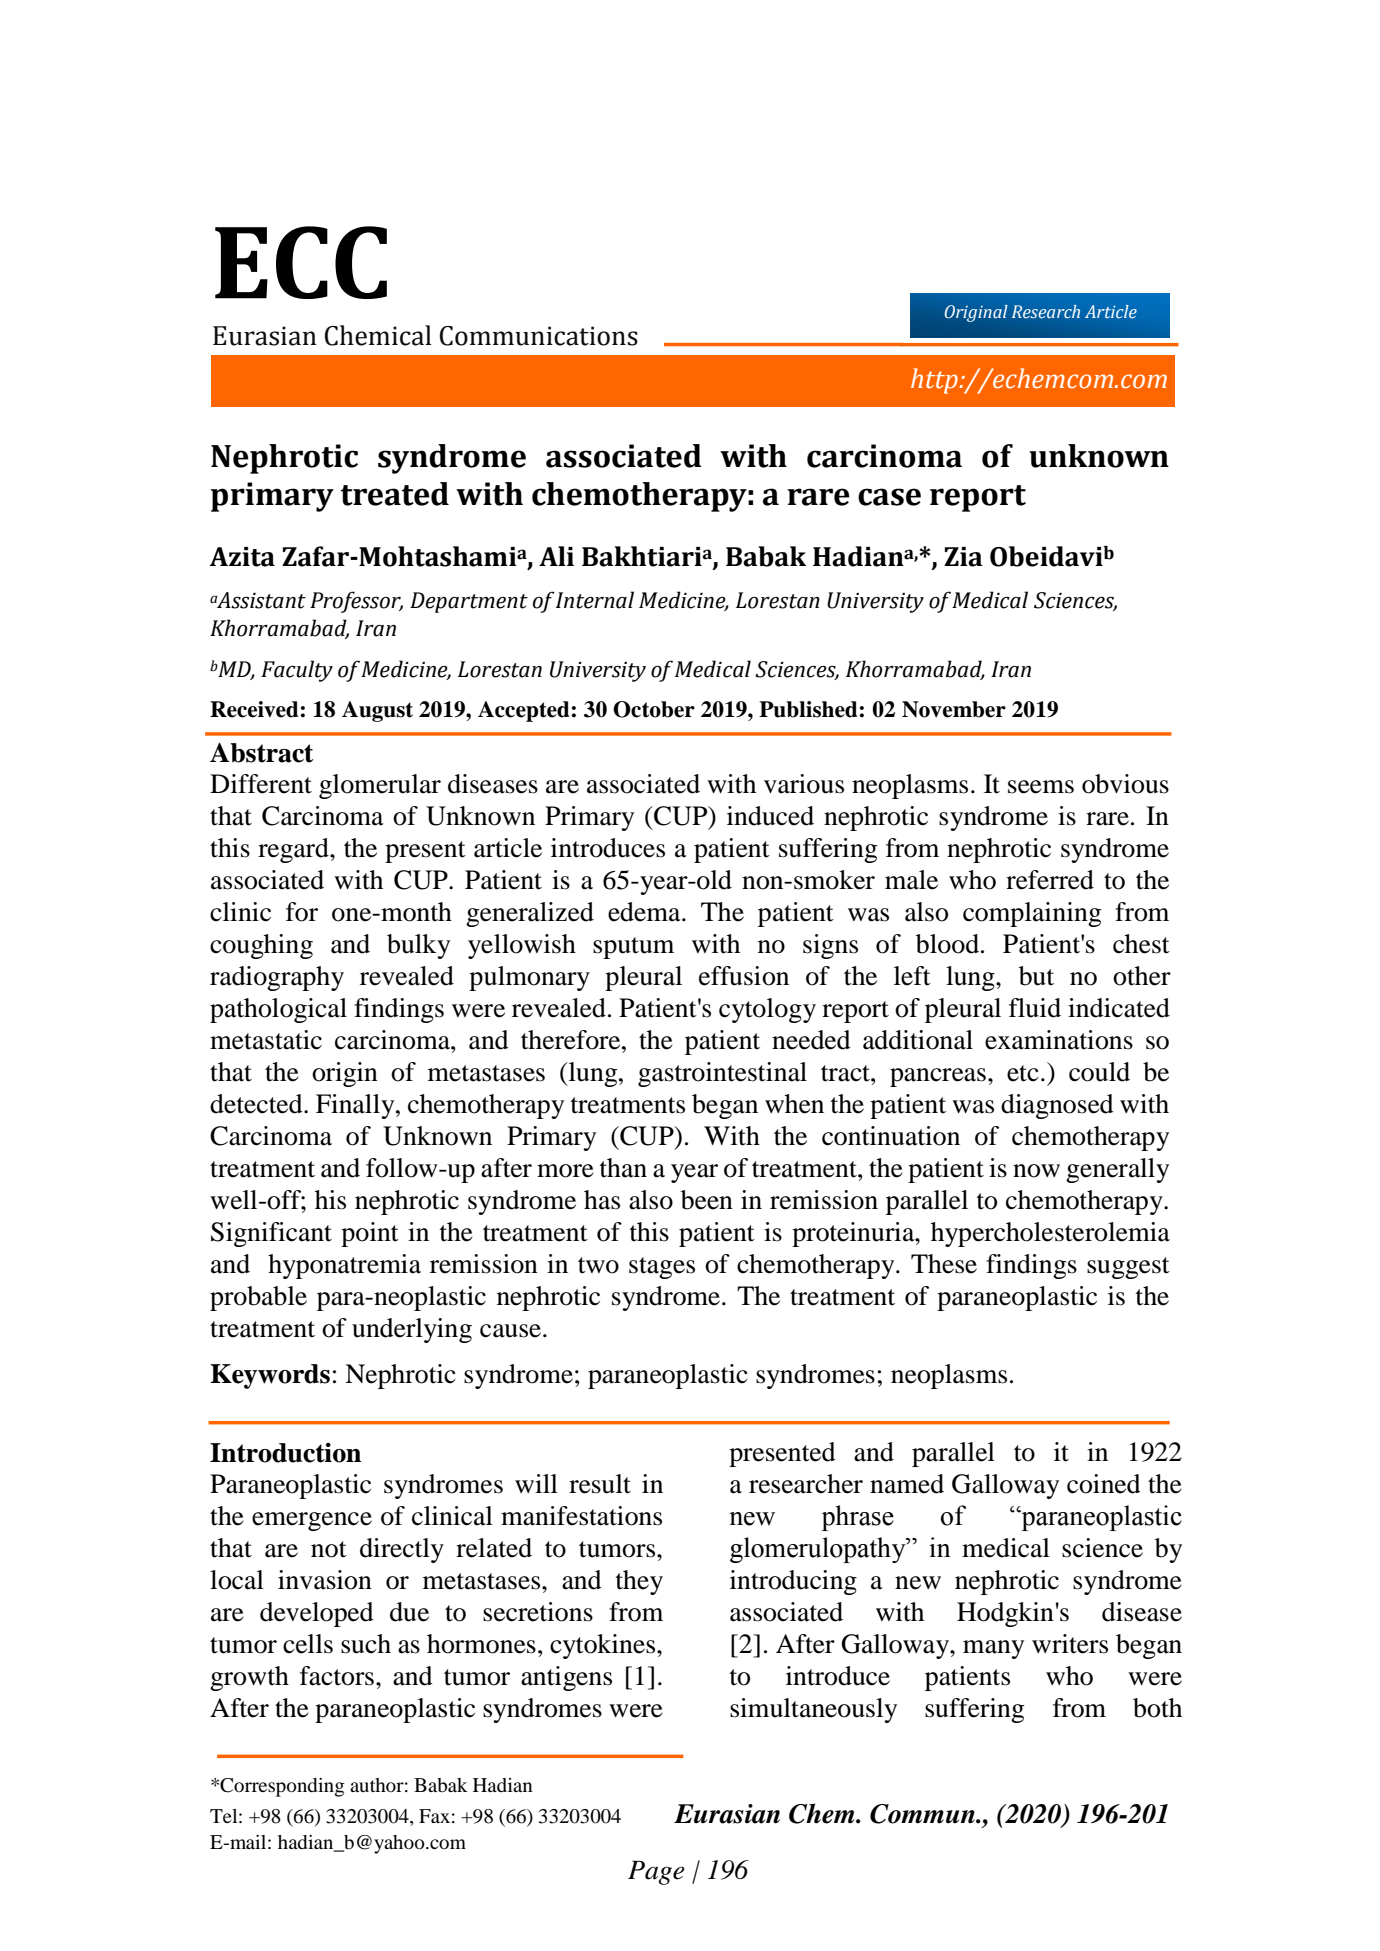 This image has width=1380, height=1951. What do you see at coordinates (963, 557) in the image?
I see `Zia` at bounding box center [963, 557].
